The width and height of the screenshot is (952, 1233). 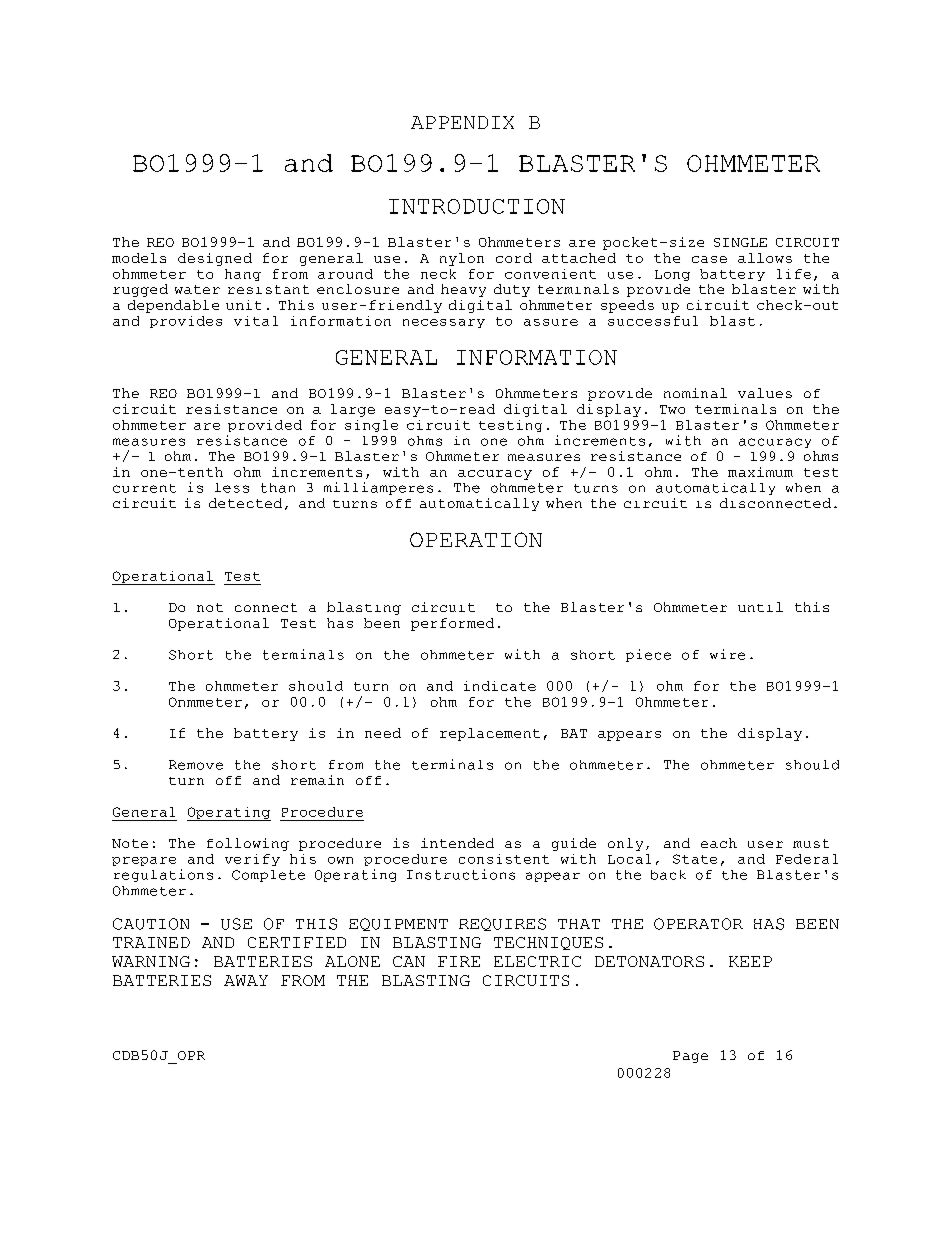 I want to click on AWAY, so click(x=246, y=980).
